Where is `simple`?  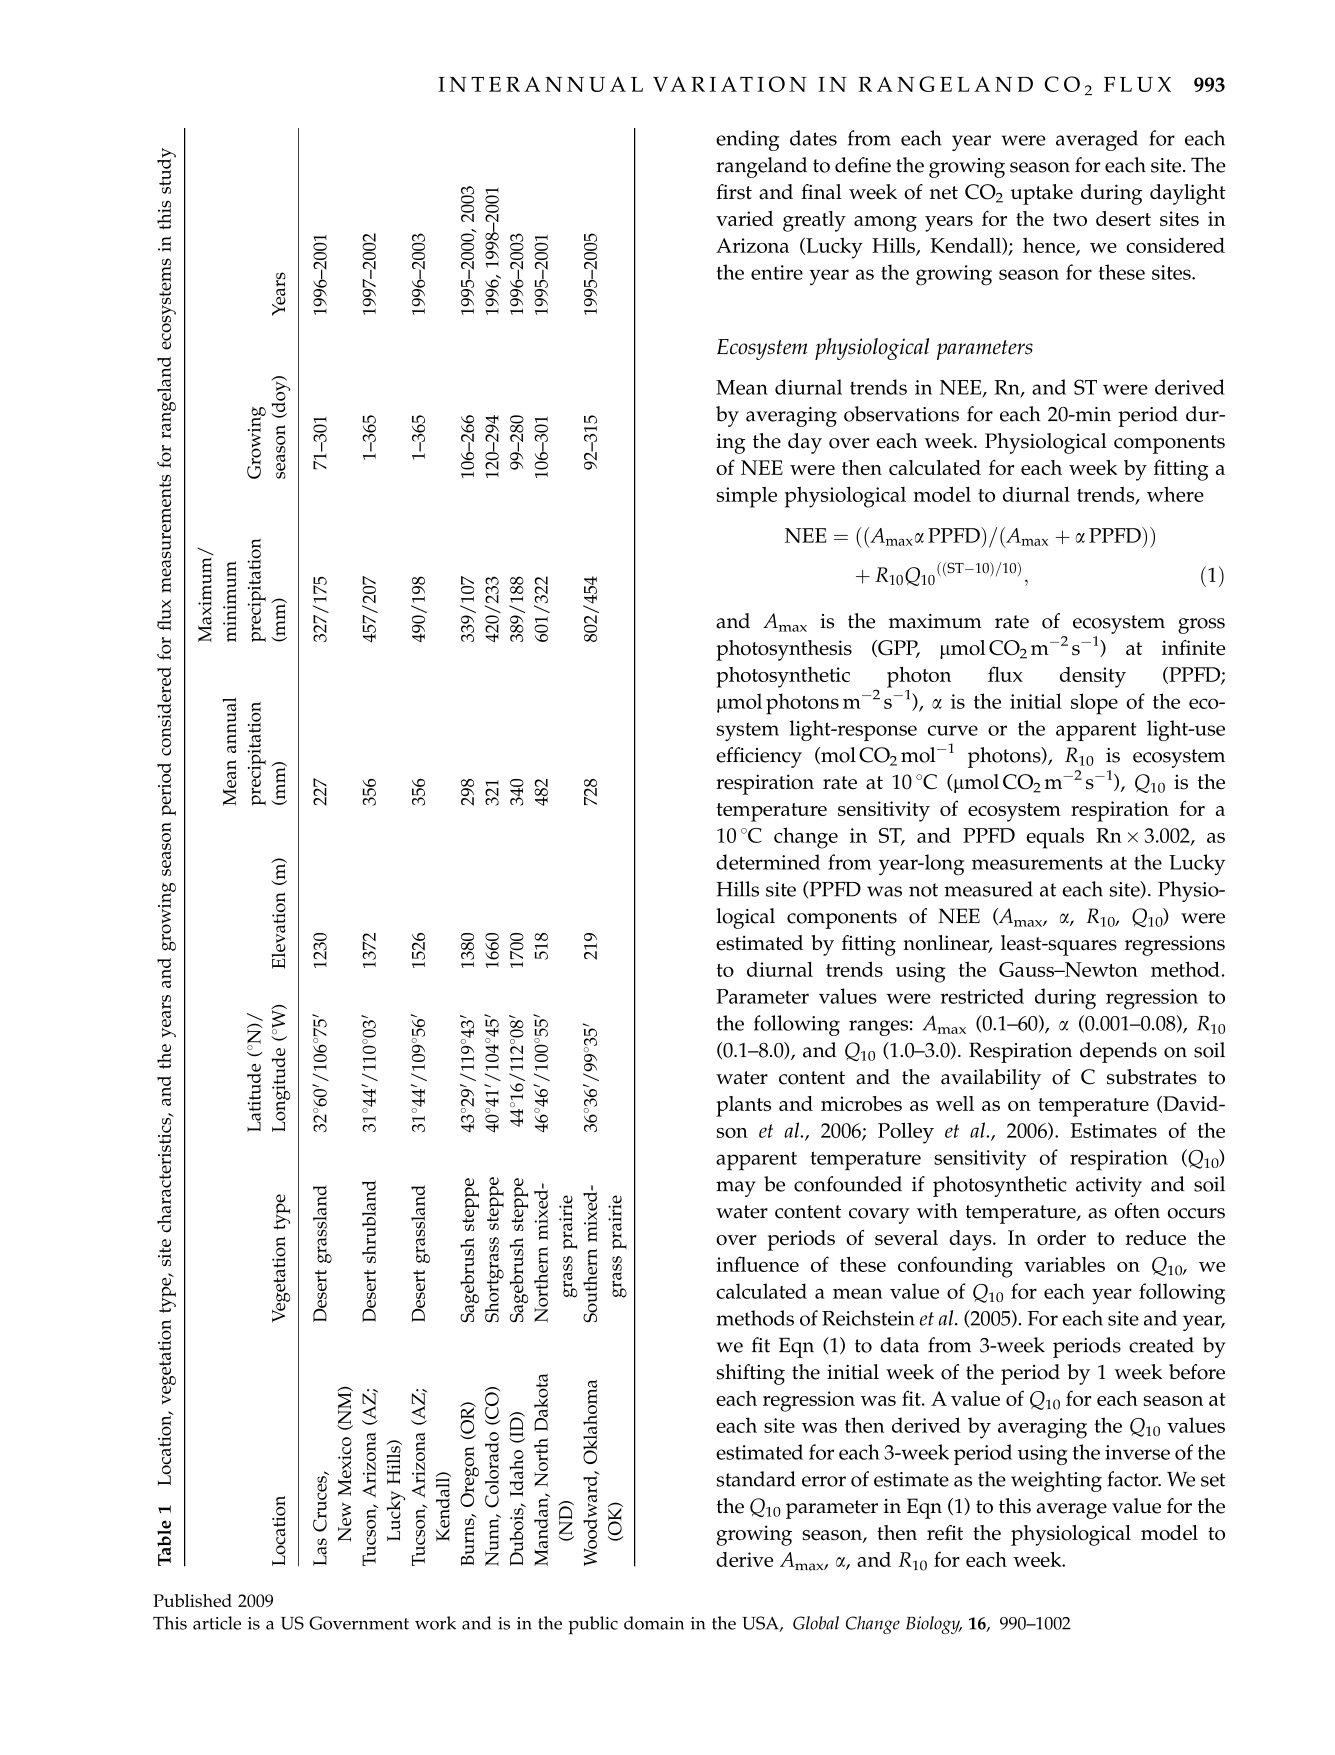 simple is located at coordinates (747, 497).
